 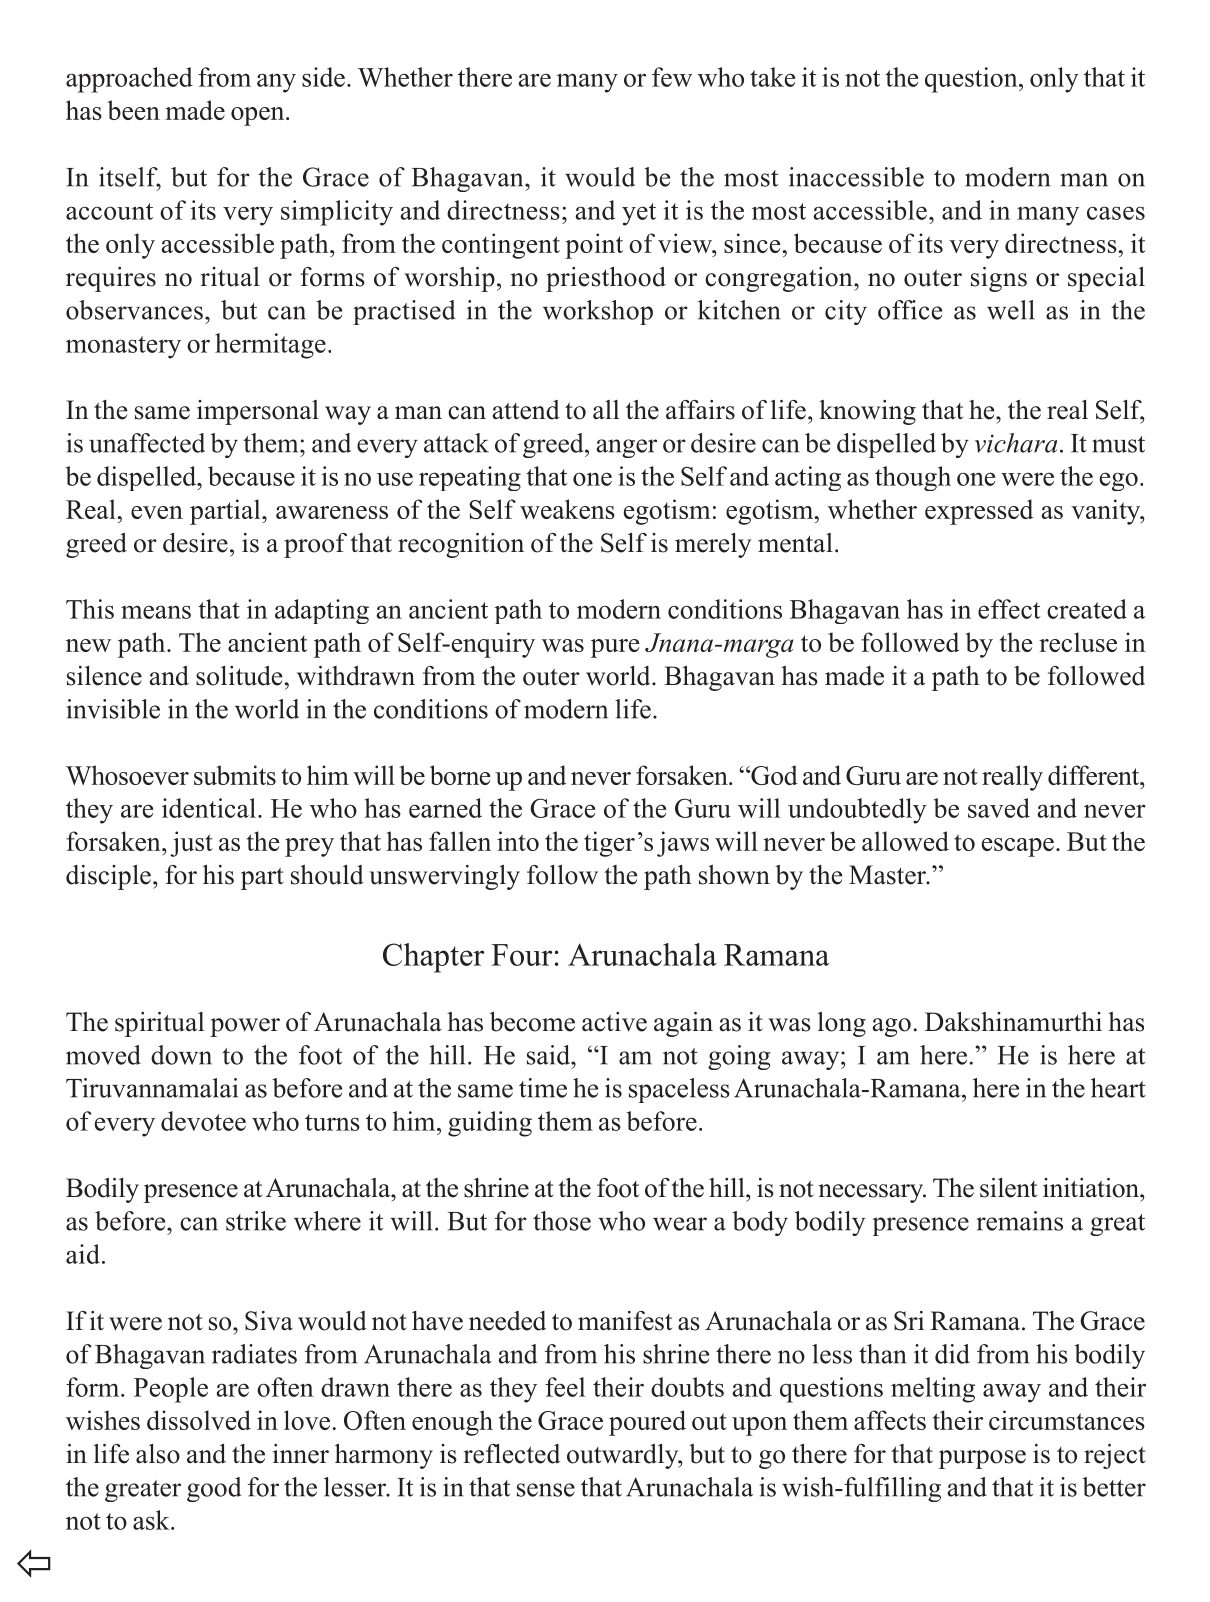 I want to click on saved, so click(x=999, y=808).
